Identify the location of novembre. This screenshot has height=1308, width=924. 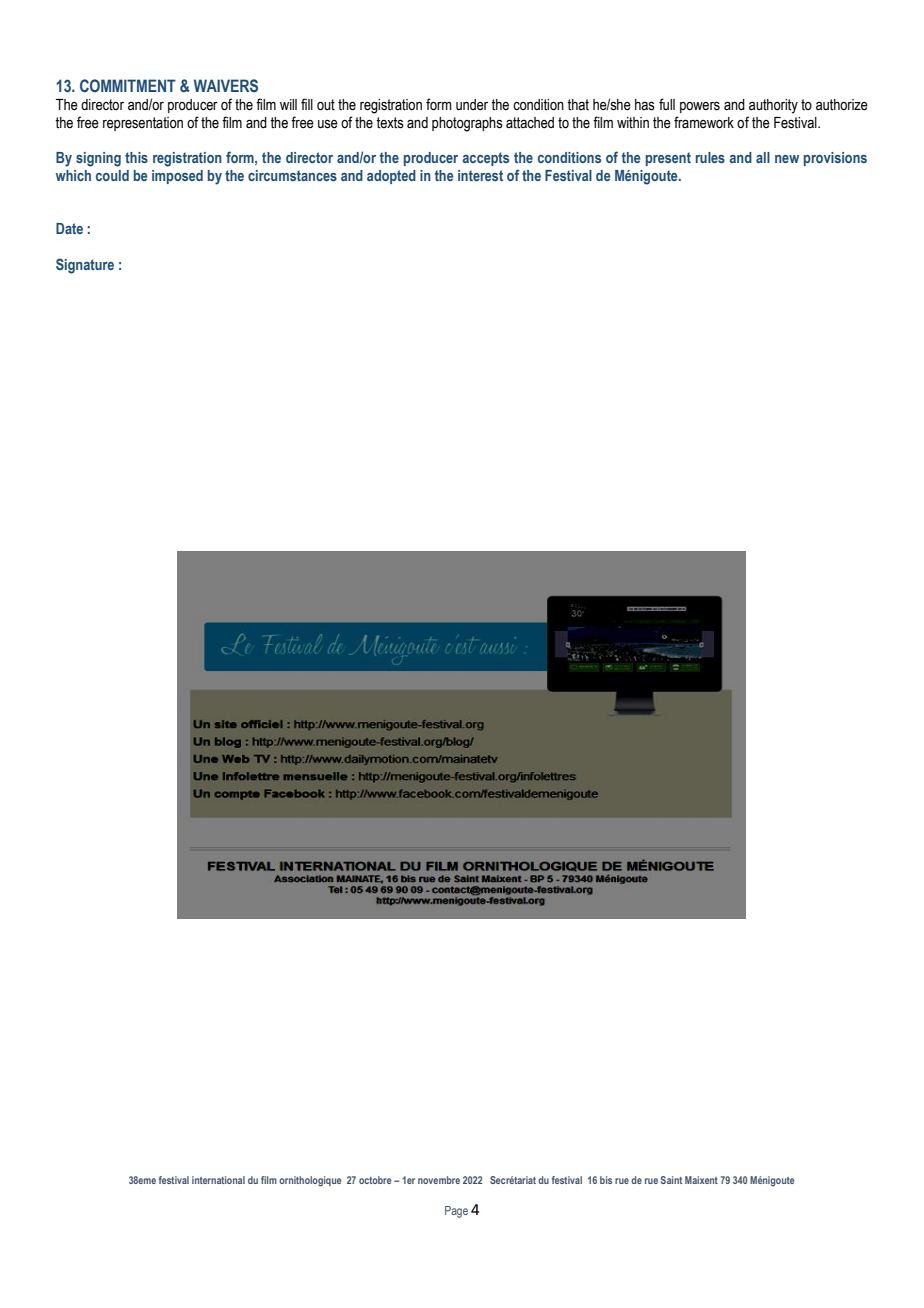
(439, 1180).
